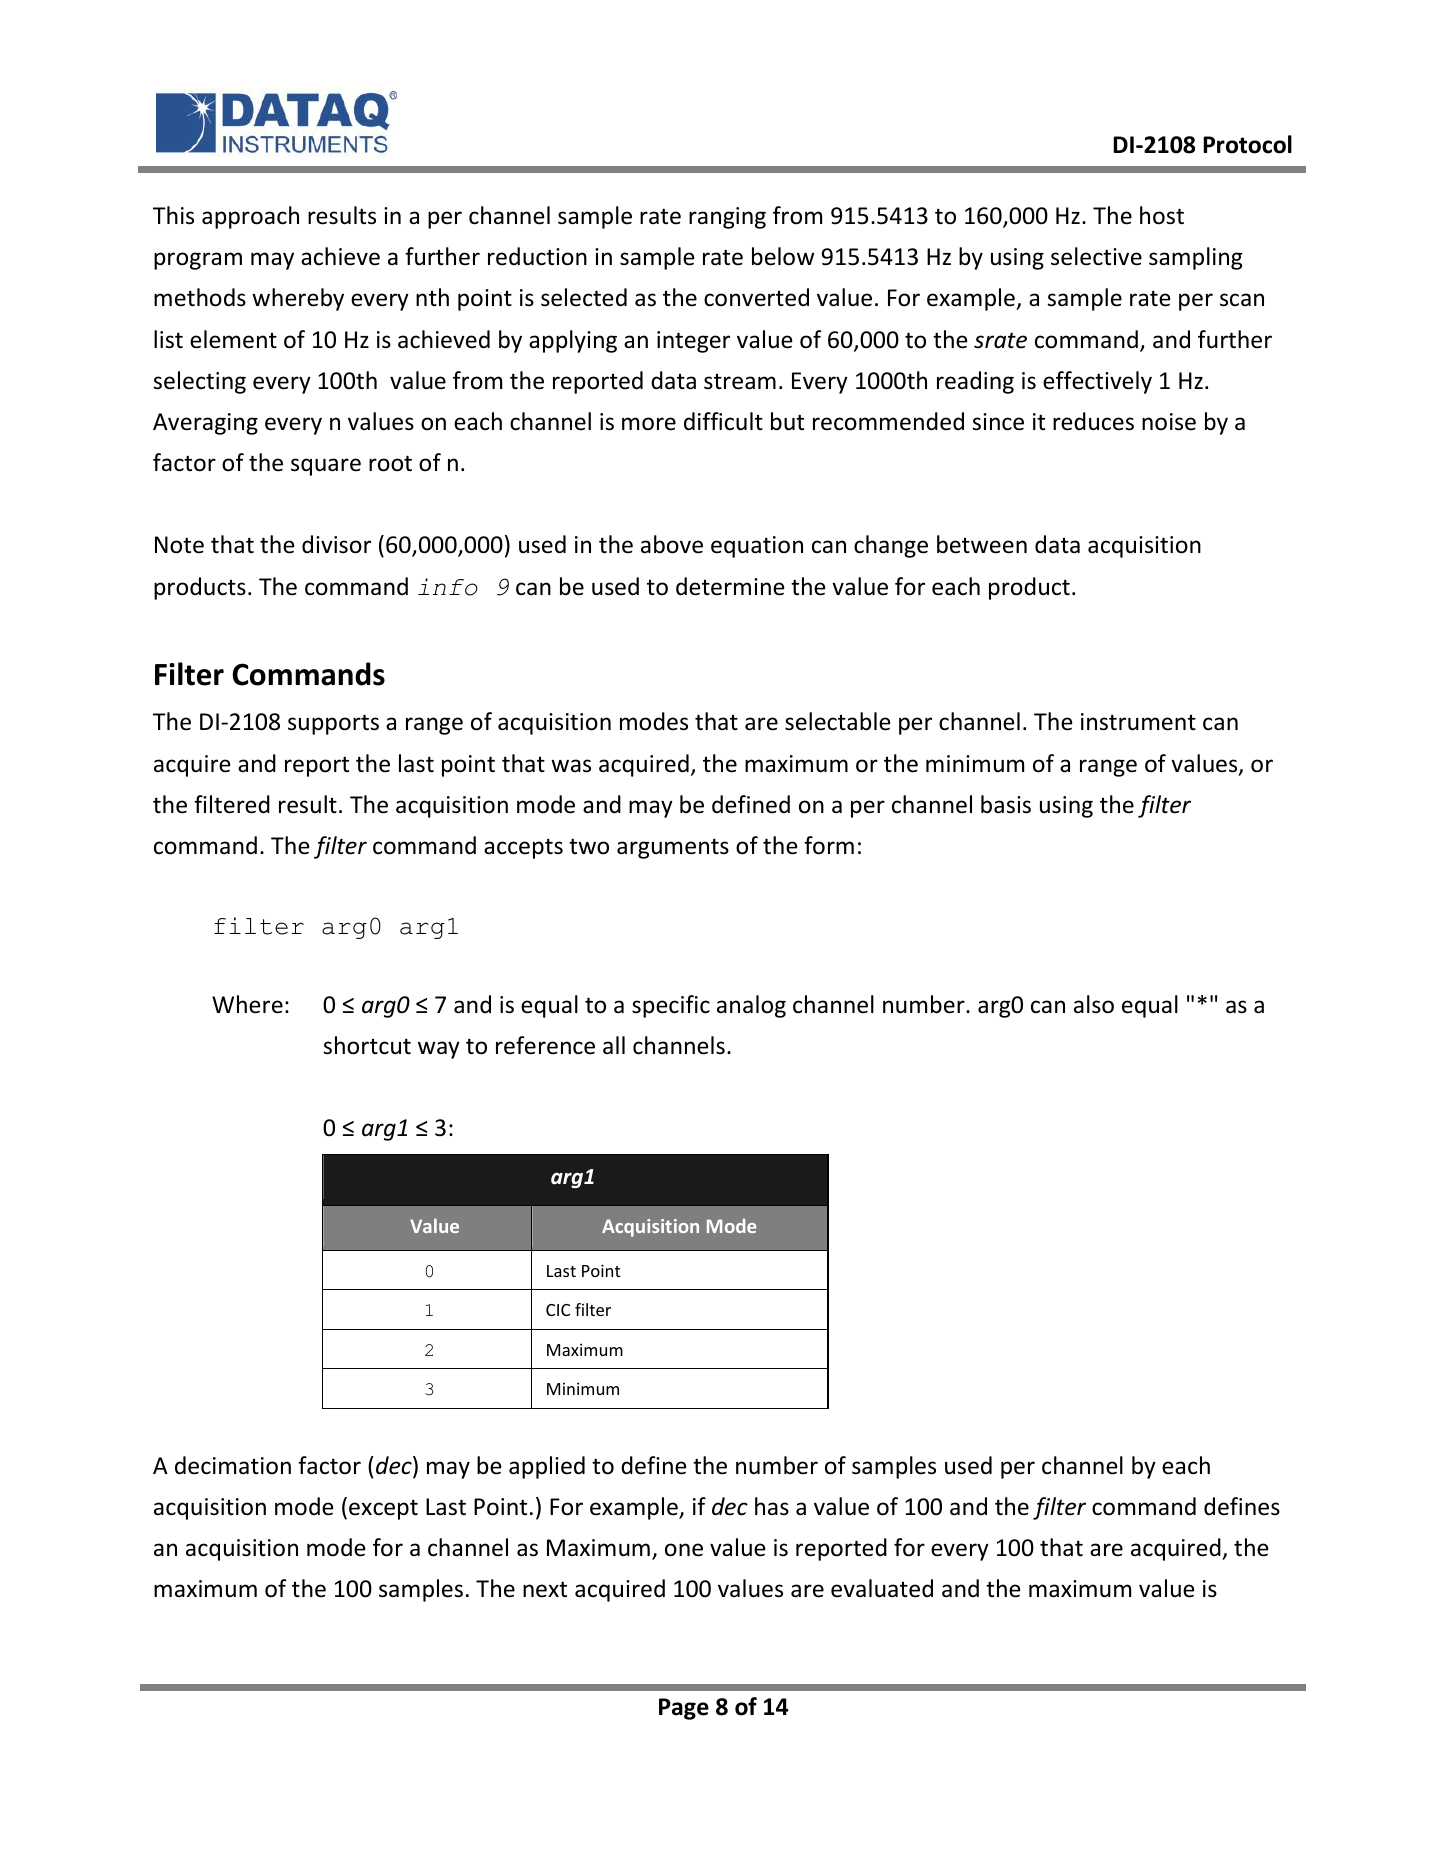 This screenshot has width=1444, height=1869. I want to click on shortcut, so click(367, 1045).
